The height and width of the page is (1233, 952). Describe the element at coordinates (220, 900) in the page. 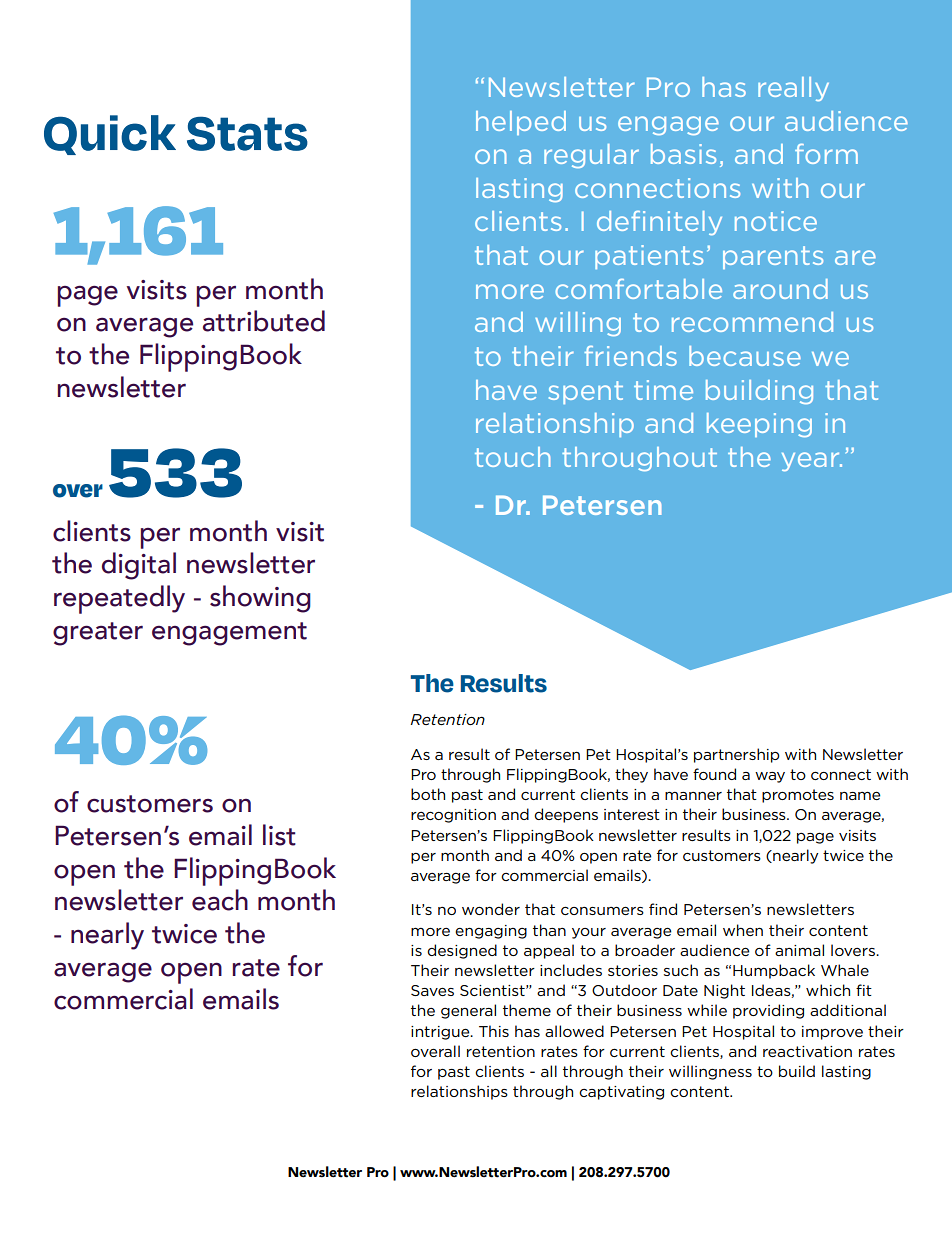

I see `each` at that location.
